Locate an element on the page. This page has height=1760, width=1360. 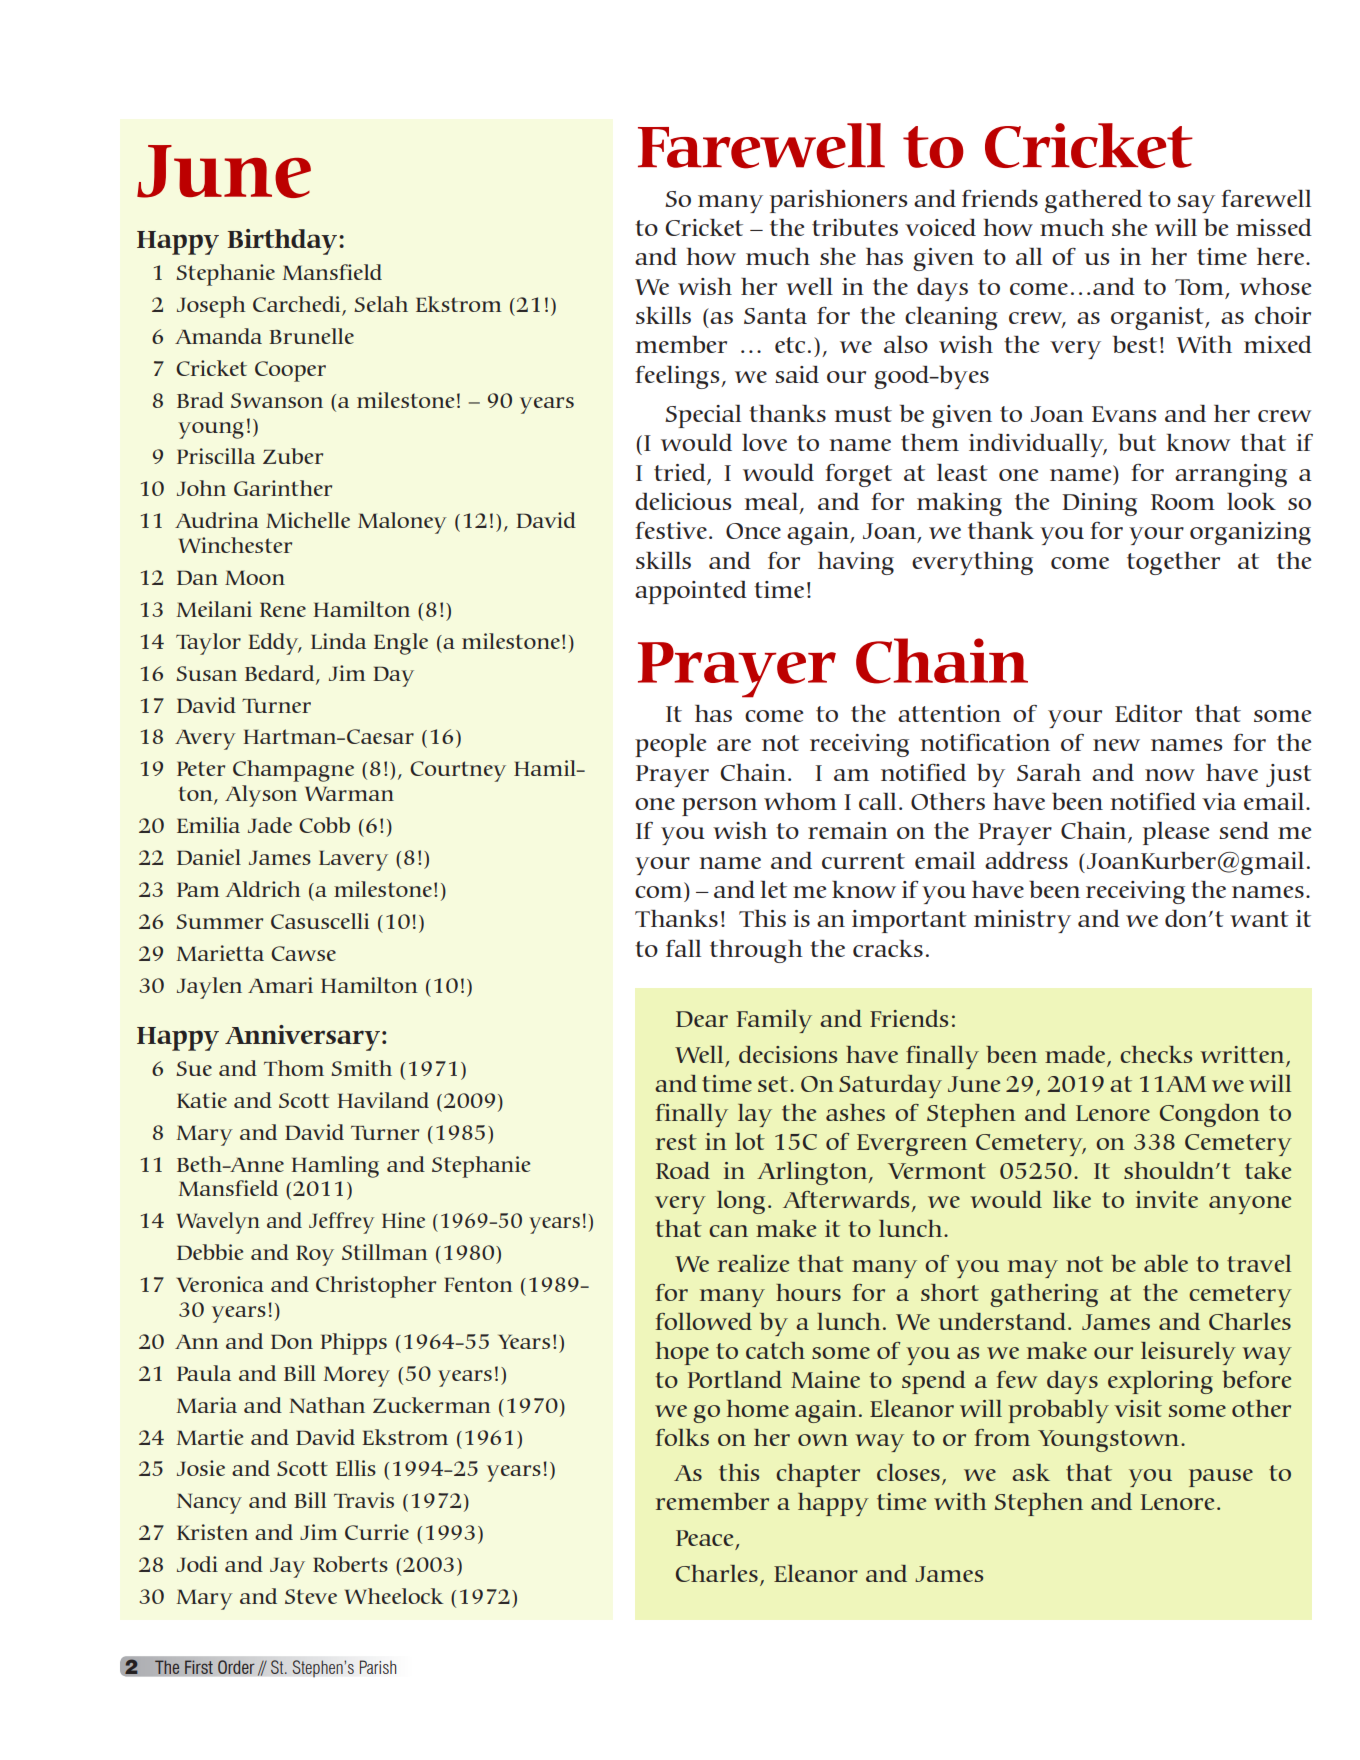
realize is located at coordinates (753, 1263).
